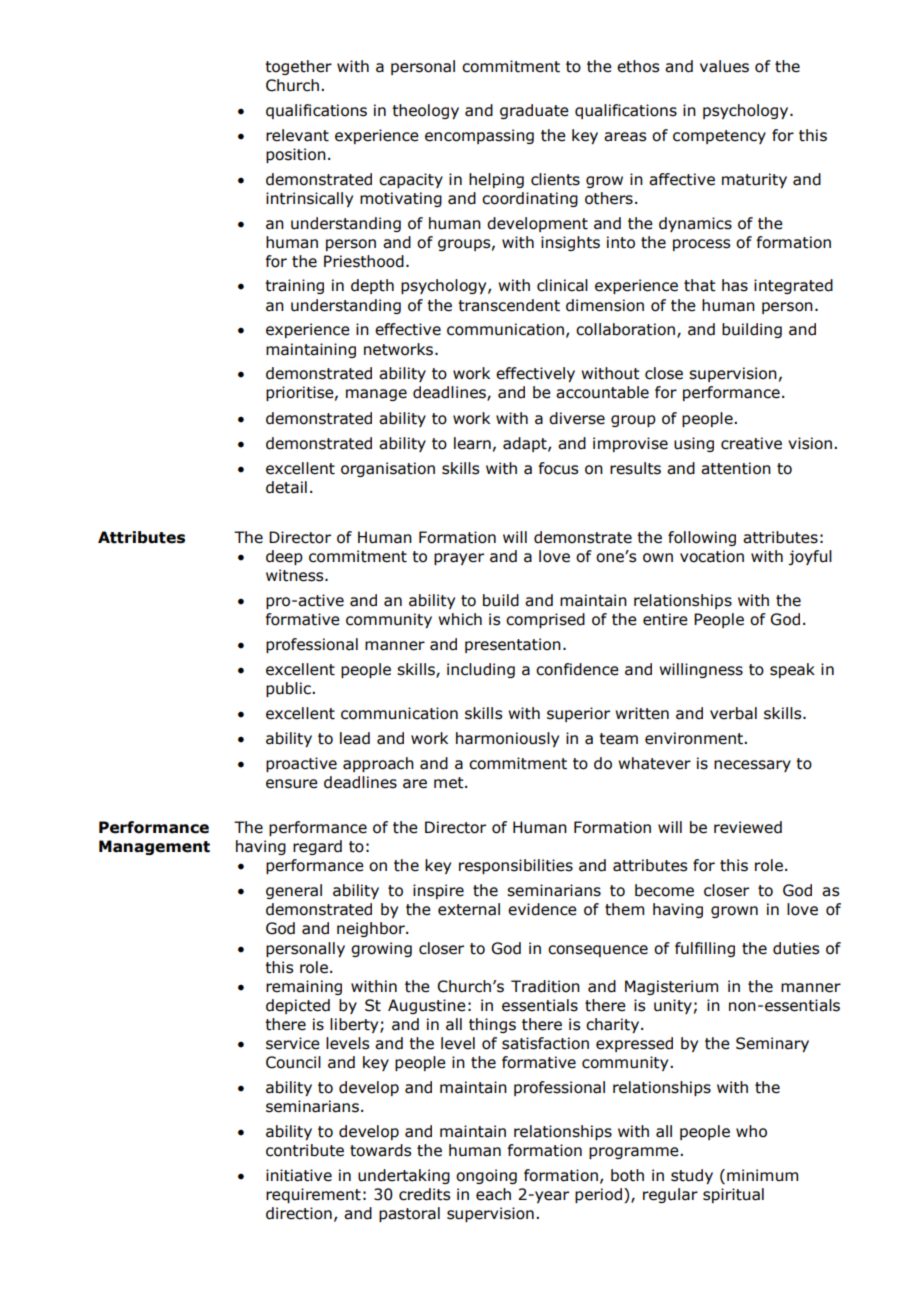 Image resolution: width=924 pixels, height=1308 pixels. What do you see at coordinates (577, 418) in the screenshot?
I see `diverse` at bounding box center [577, 418].
